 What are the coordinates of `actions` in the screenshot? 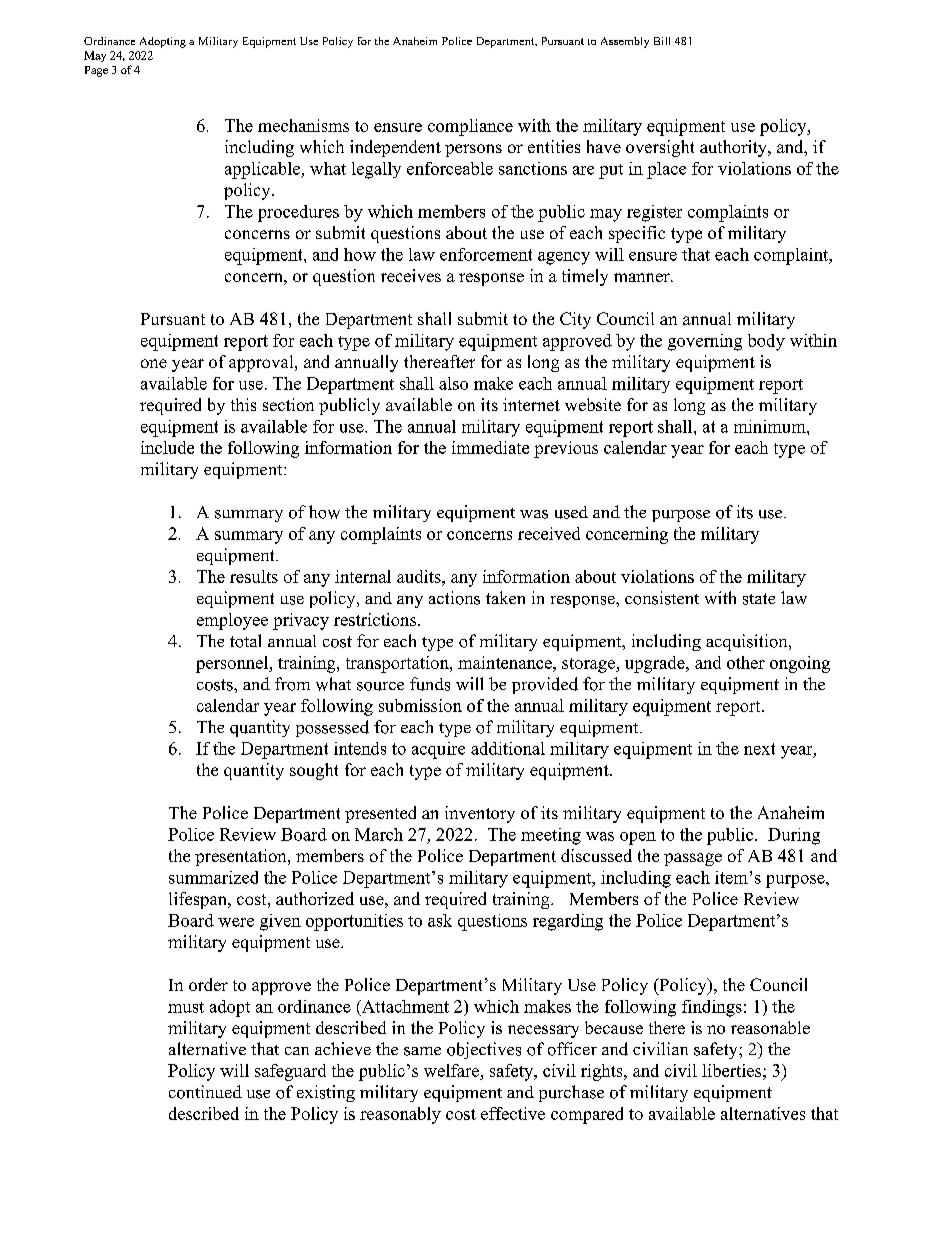 It's located at (454, 598).
